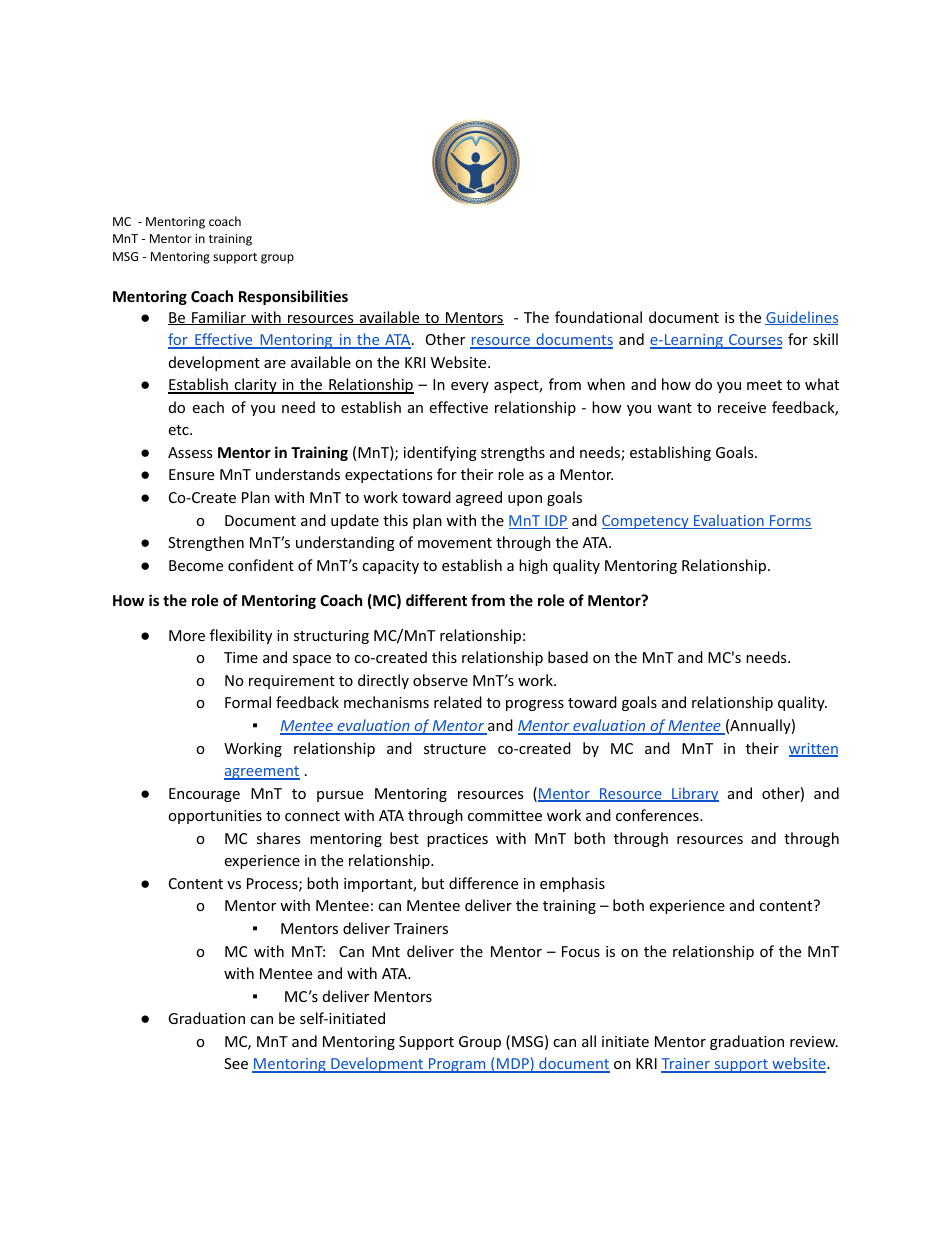 This page has height=1233, width=952. Describe the element at coordinates (754, 341) in the page. I see `Courses` at that location.
